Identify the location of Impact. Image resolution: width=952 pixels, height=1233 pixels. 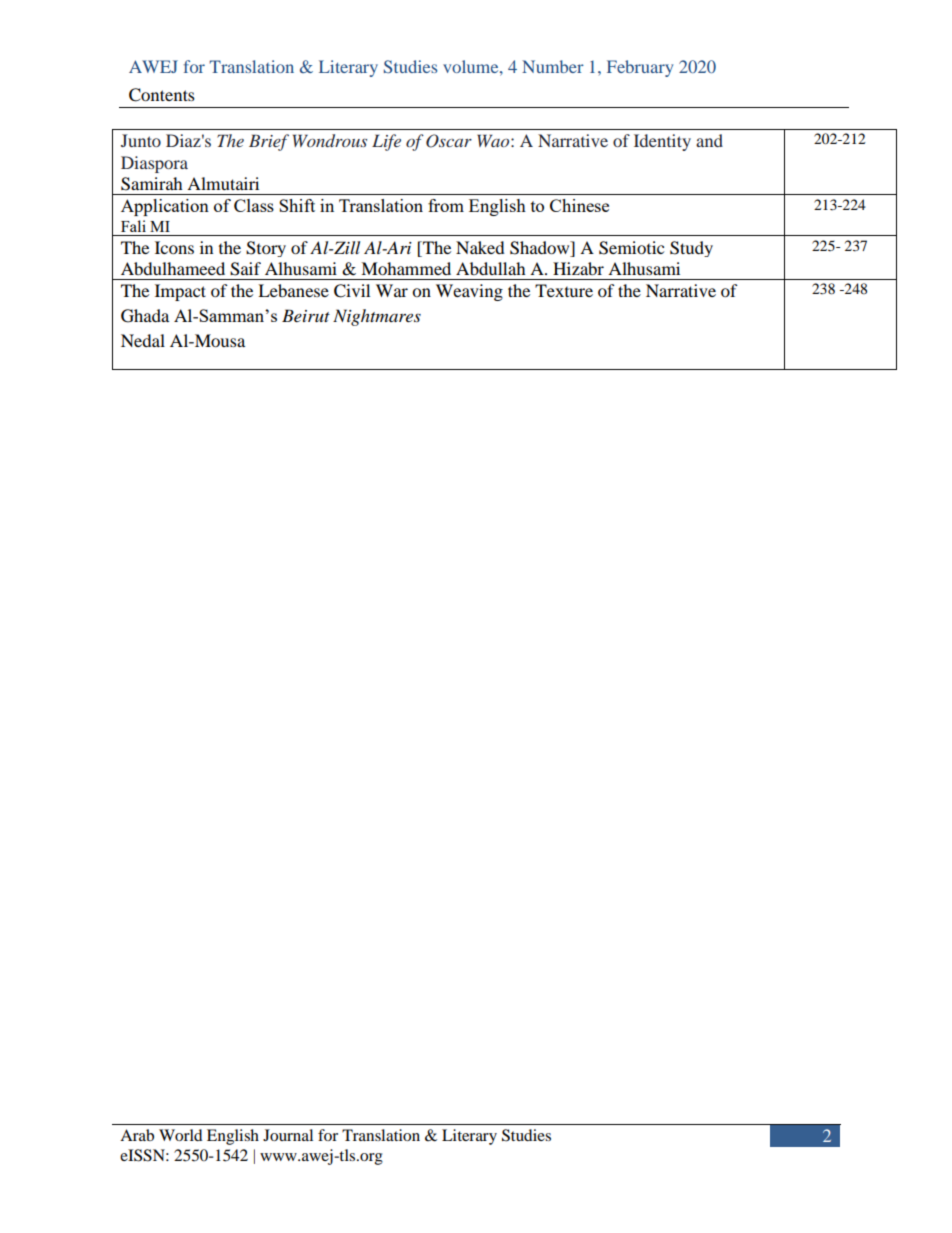
(180, 292).
